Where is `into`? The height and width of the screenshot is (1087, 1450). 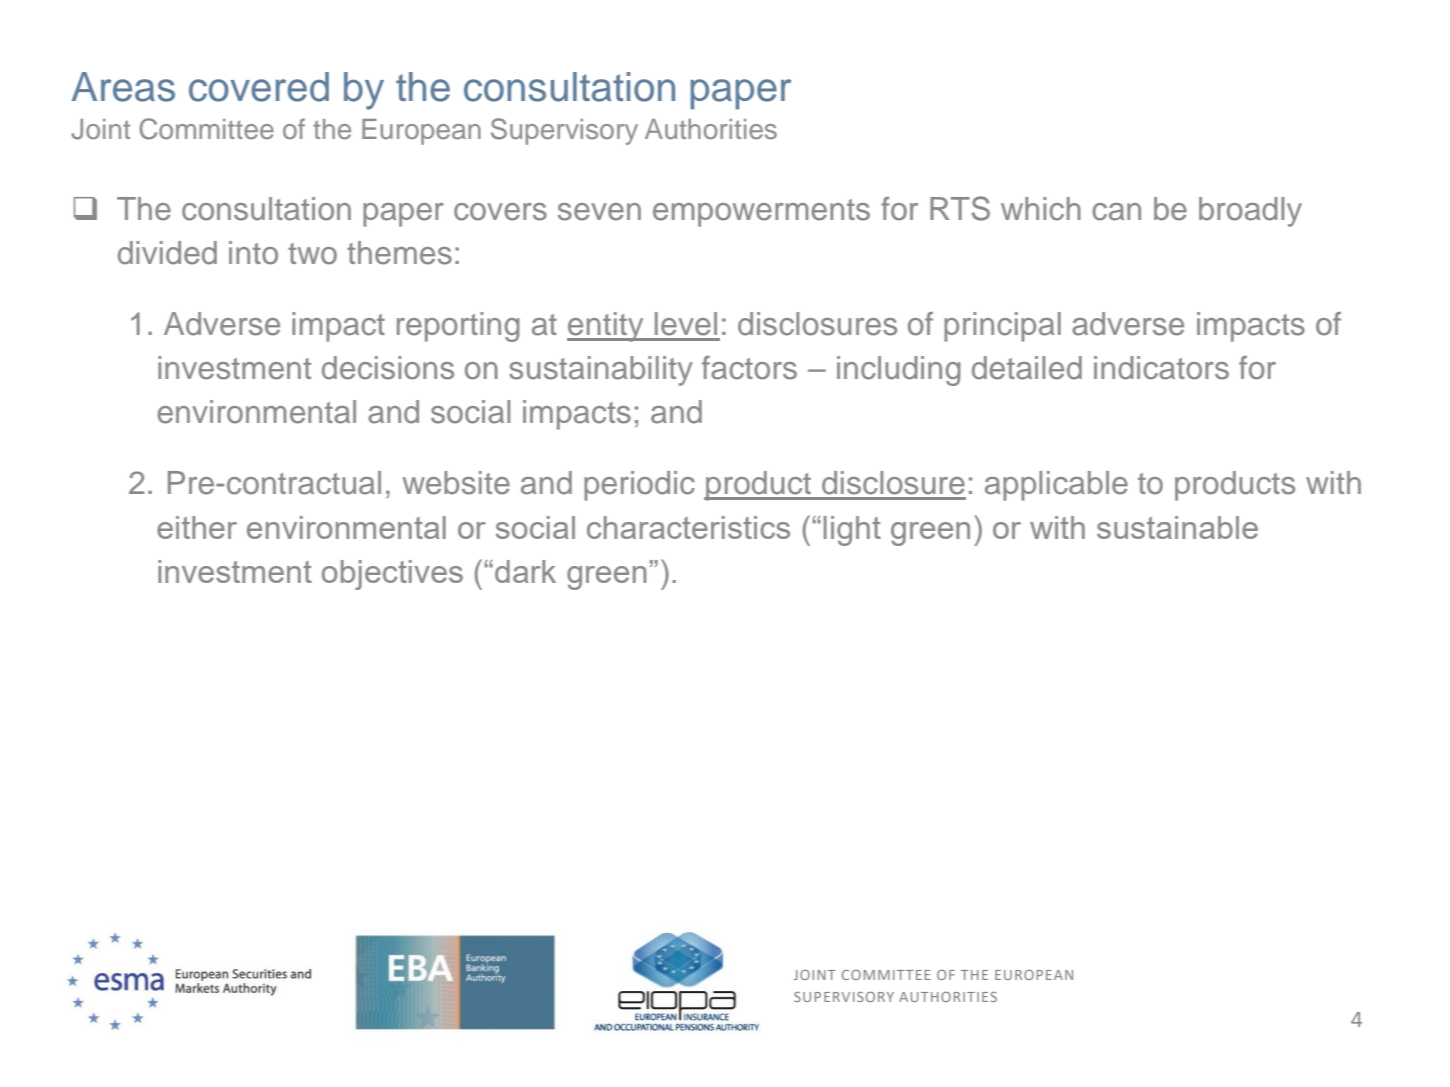
into is located at coordinates (253, 253).
